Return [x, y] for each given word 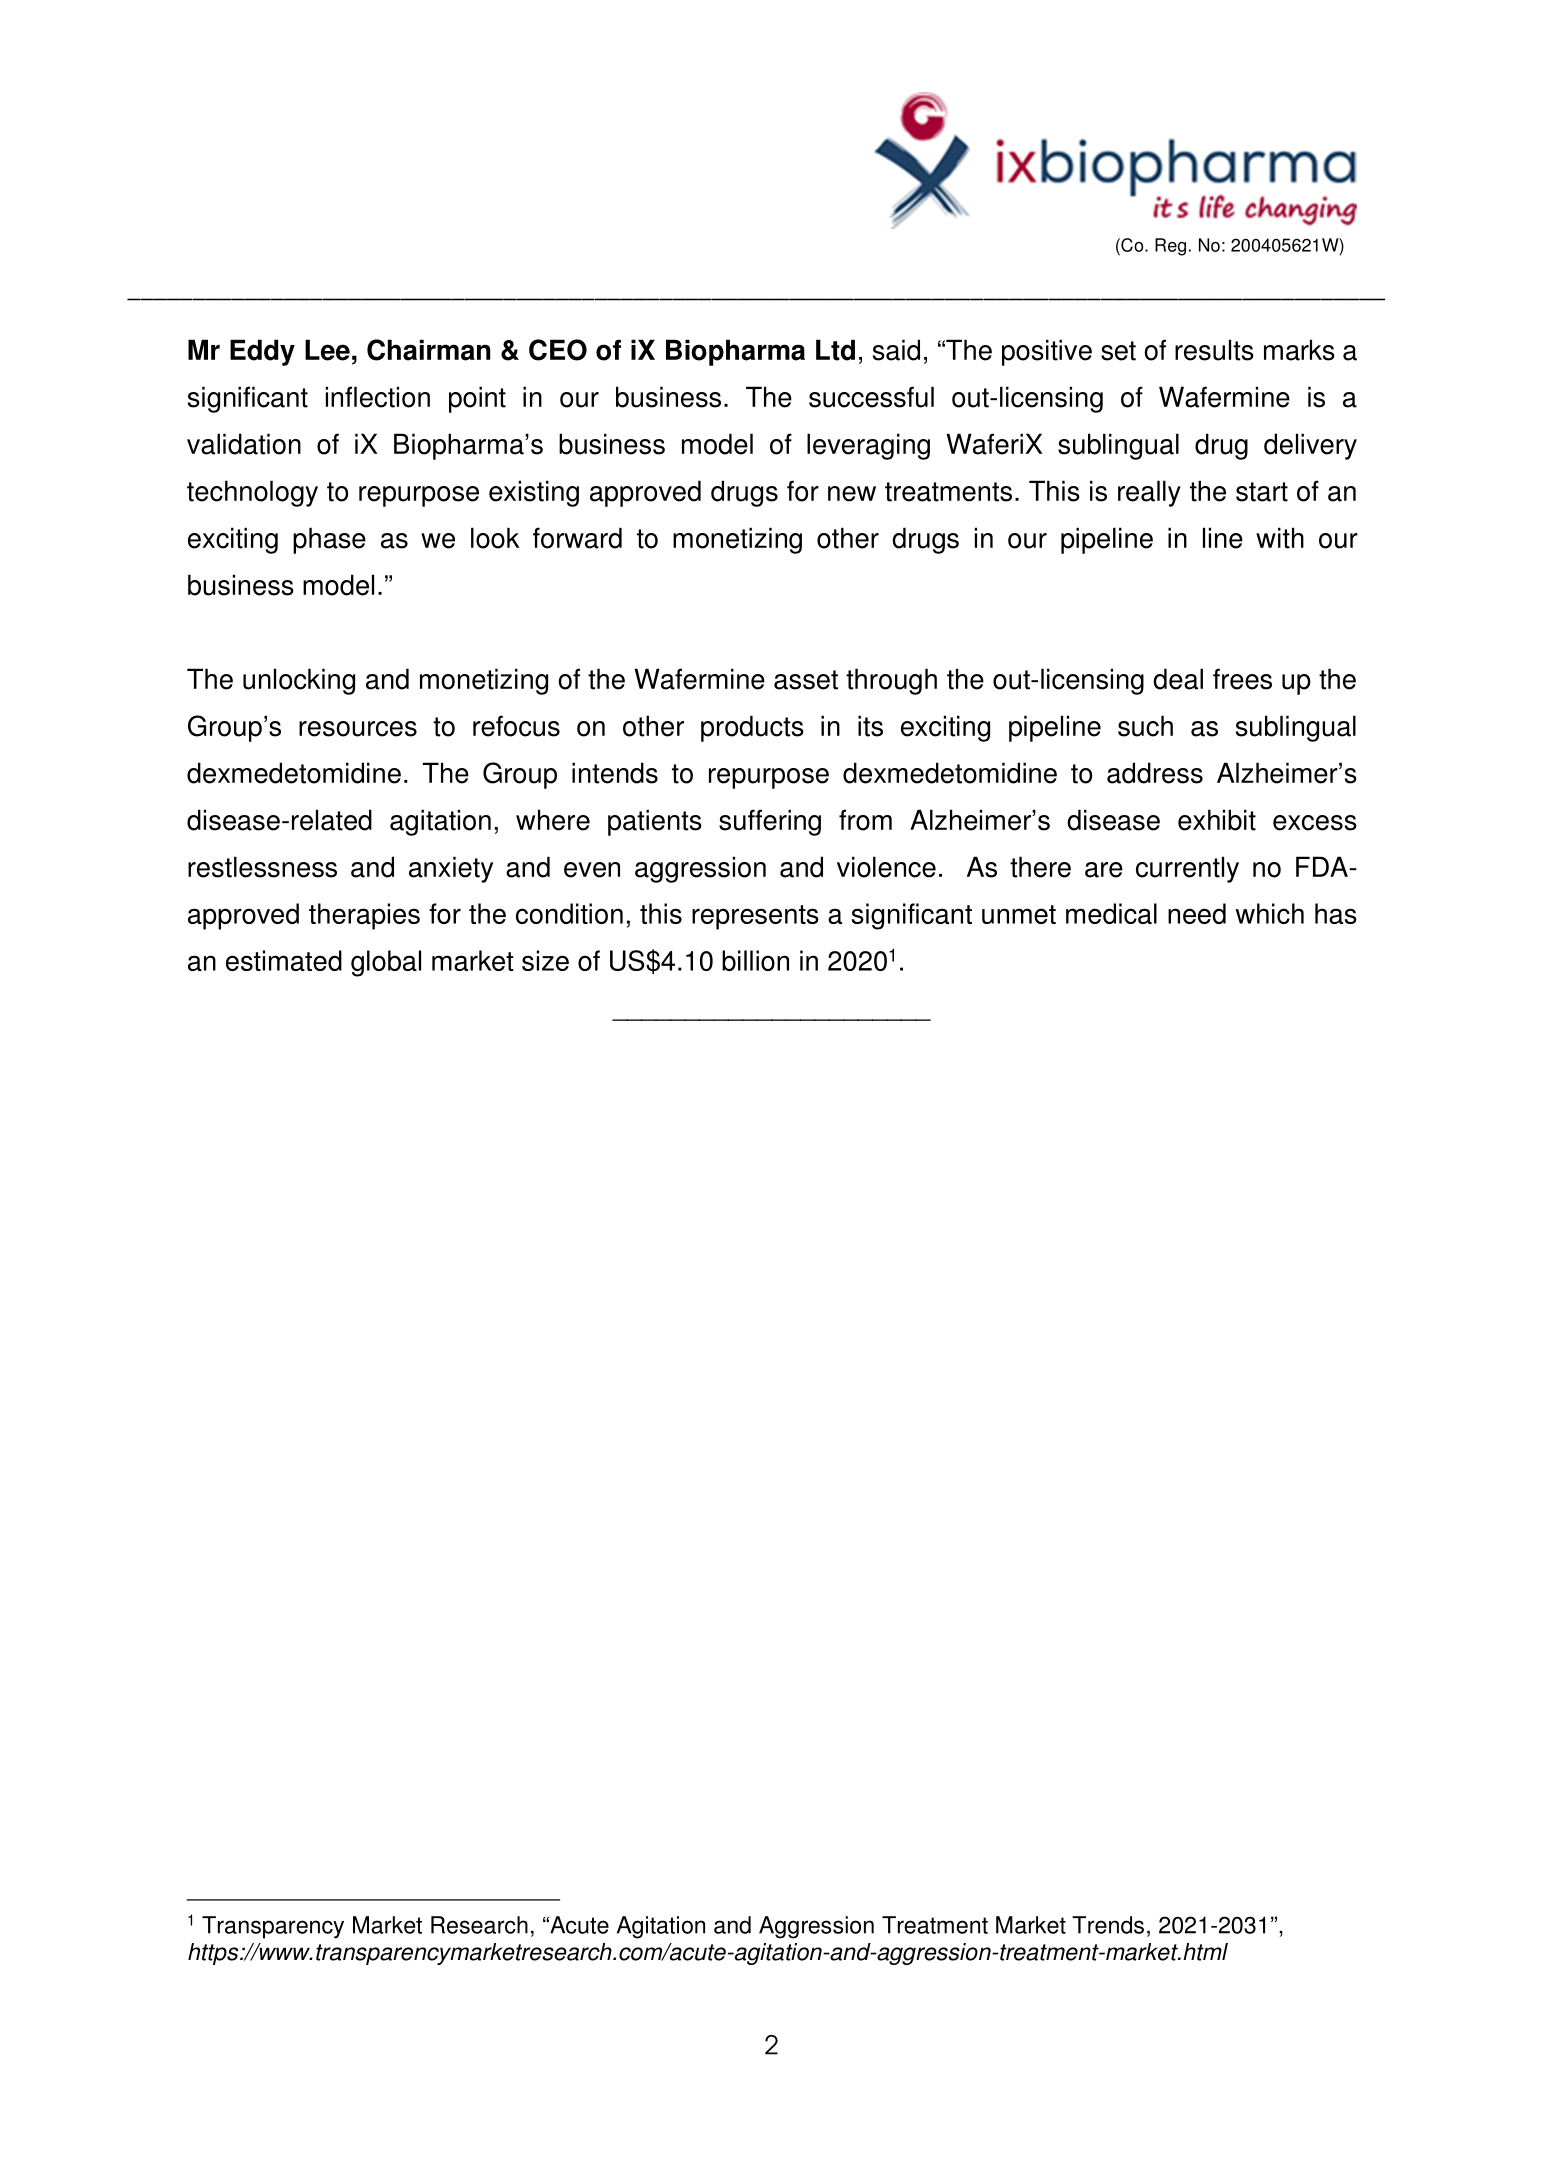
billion [755, 960]
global [386, 963]
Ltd [835, 350]
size [545, 960]
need [1197, 913]
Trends [1108, 1925]
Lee [327, 350]
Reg [1170, 247]
